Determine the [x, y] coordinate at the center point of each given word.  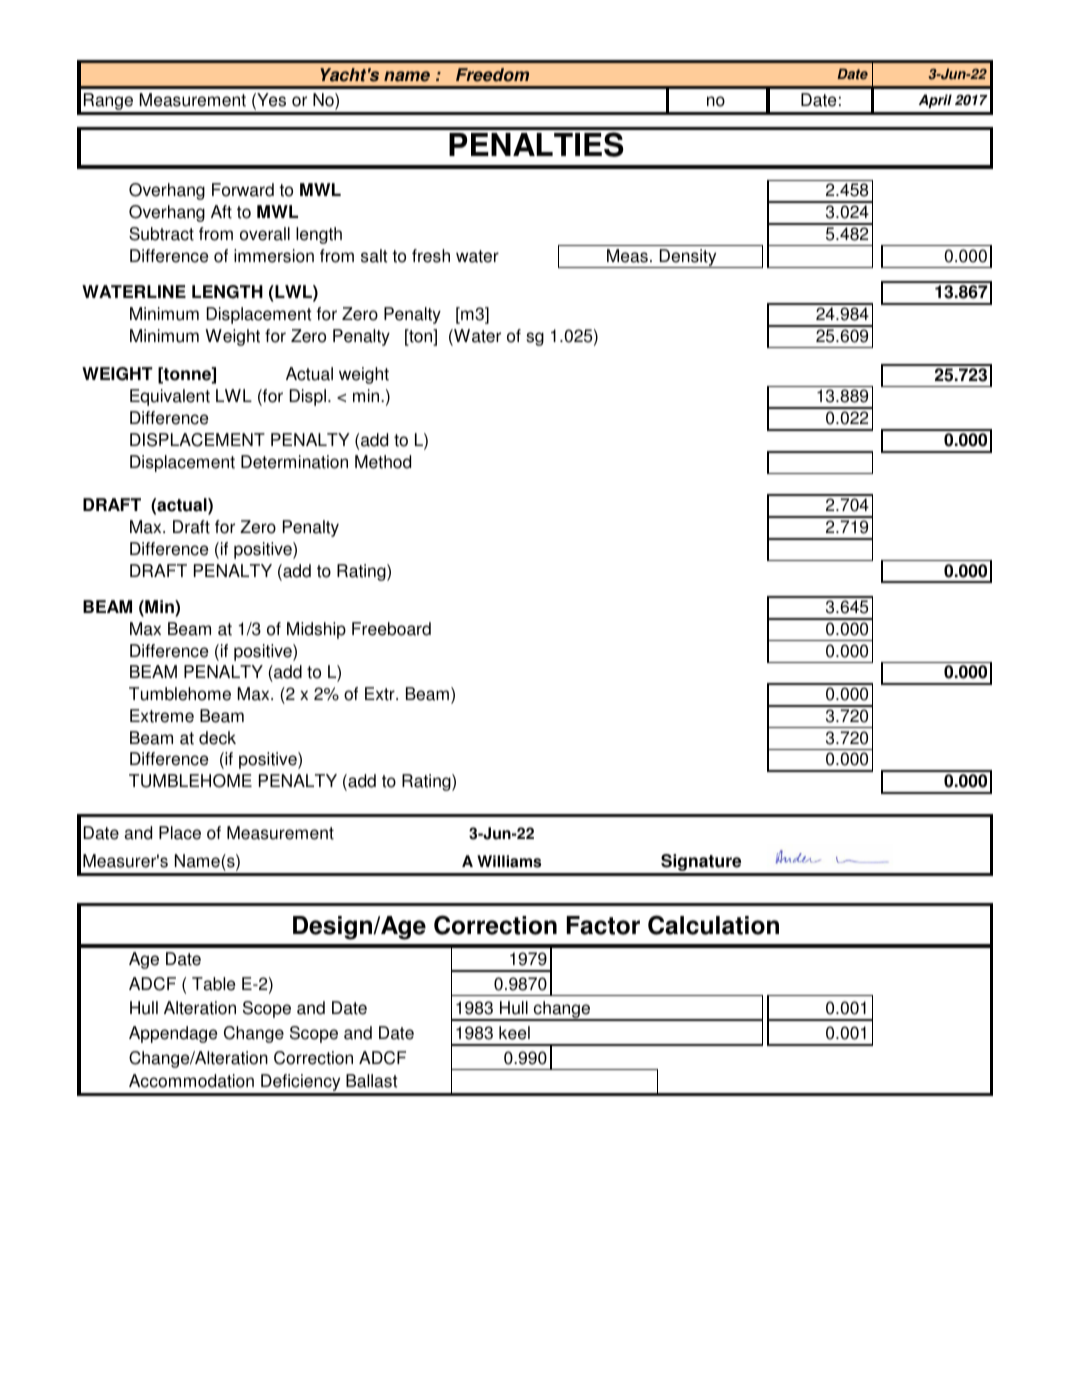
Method [383, 462]
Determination [294, 462]
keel [514, 1033]
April [935, 101]
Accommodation [191, 1081]
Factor [603, 925]
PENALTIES [536, 144]
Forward [243, 190]
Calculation [713, 925]
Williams [509, 861]
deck [217, 738]
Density [688, 258]
